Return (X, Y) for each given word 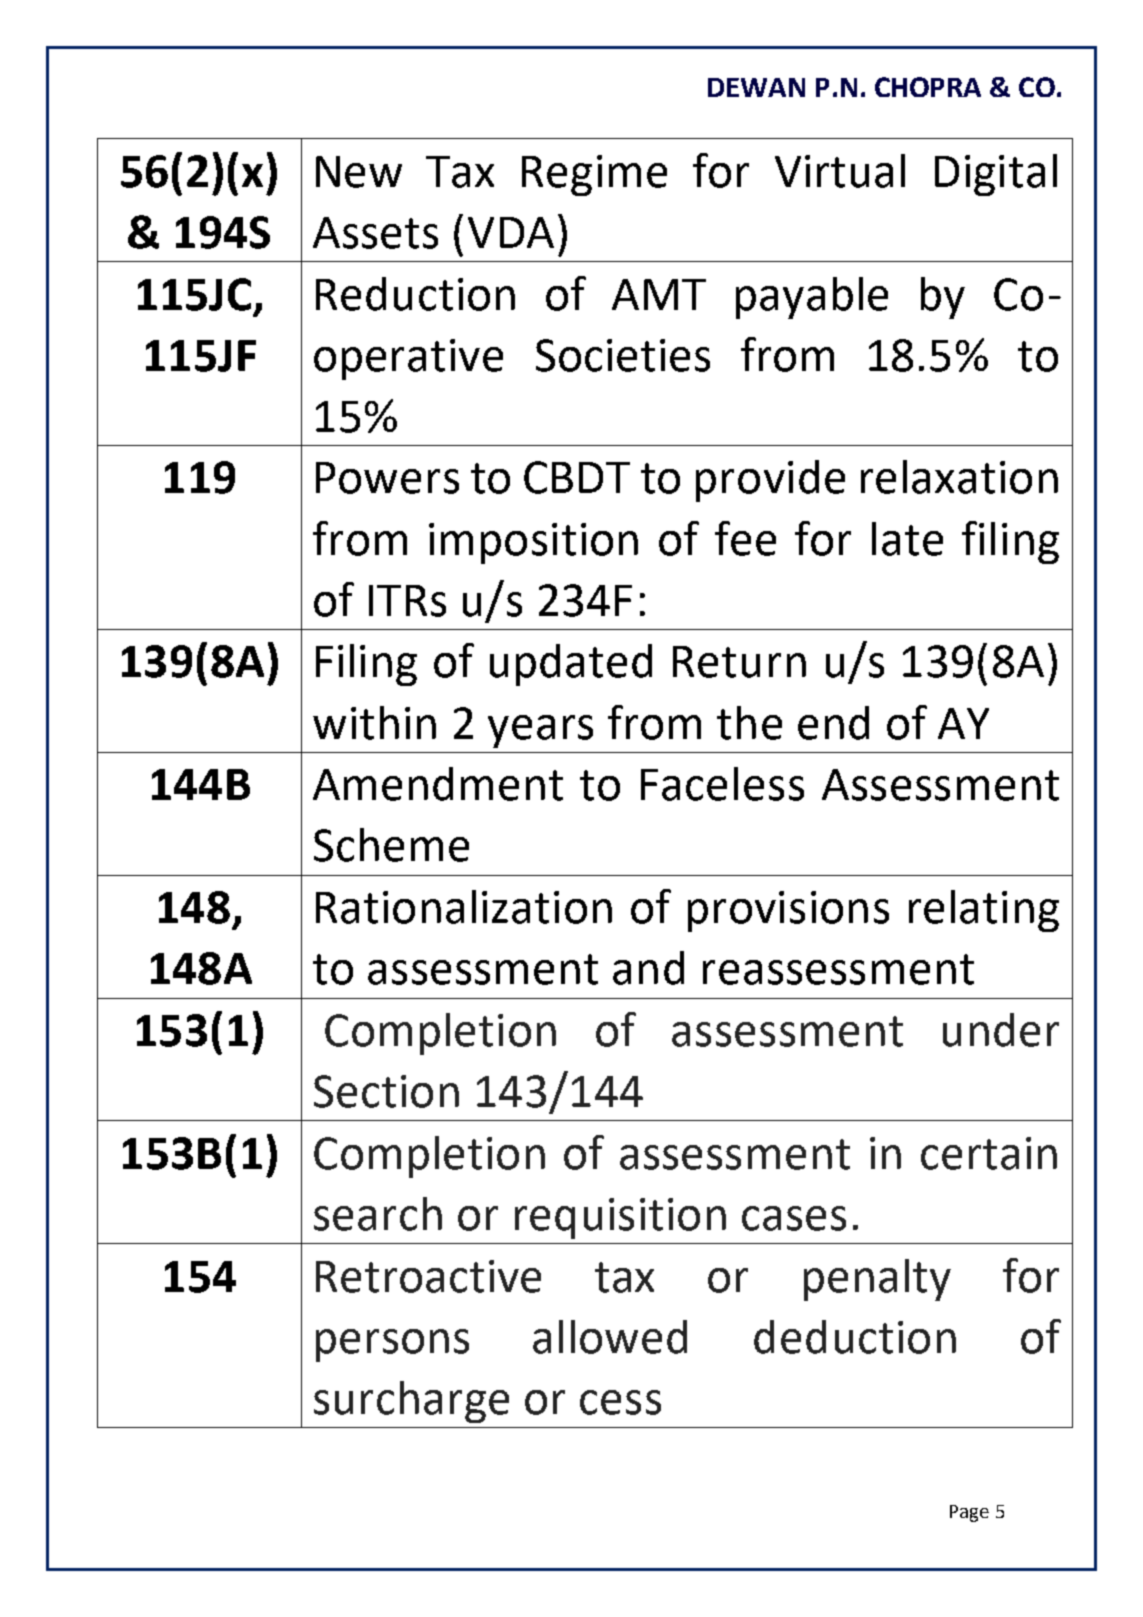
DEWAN (756, 87)
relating (984, 911)
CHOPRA (928, 87)
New (359, 172)
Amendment (438, 784)
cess (620, 1402)
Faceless (722, 784)
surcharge (411, 1402)
